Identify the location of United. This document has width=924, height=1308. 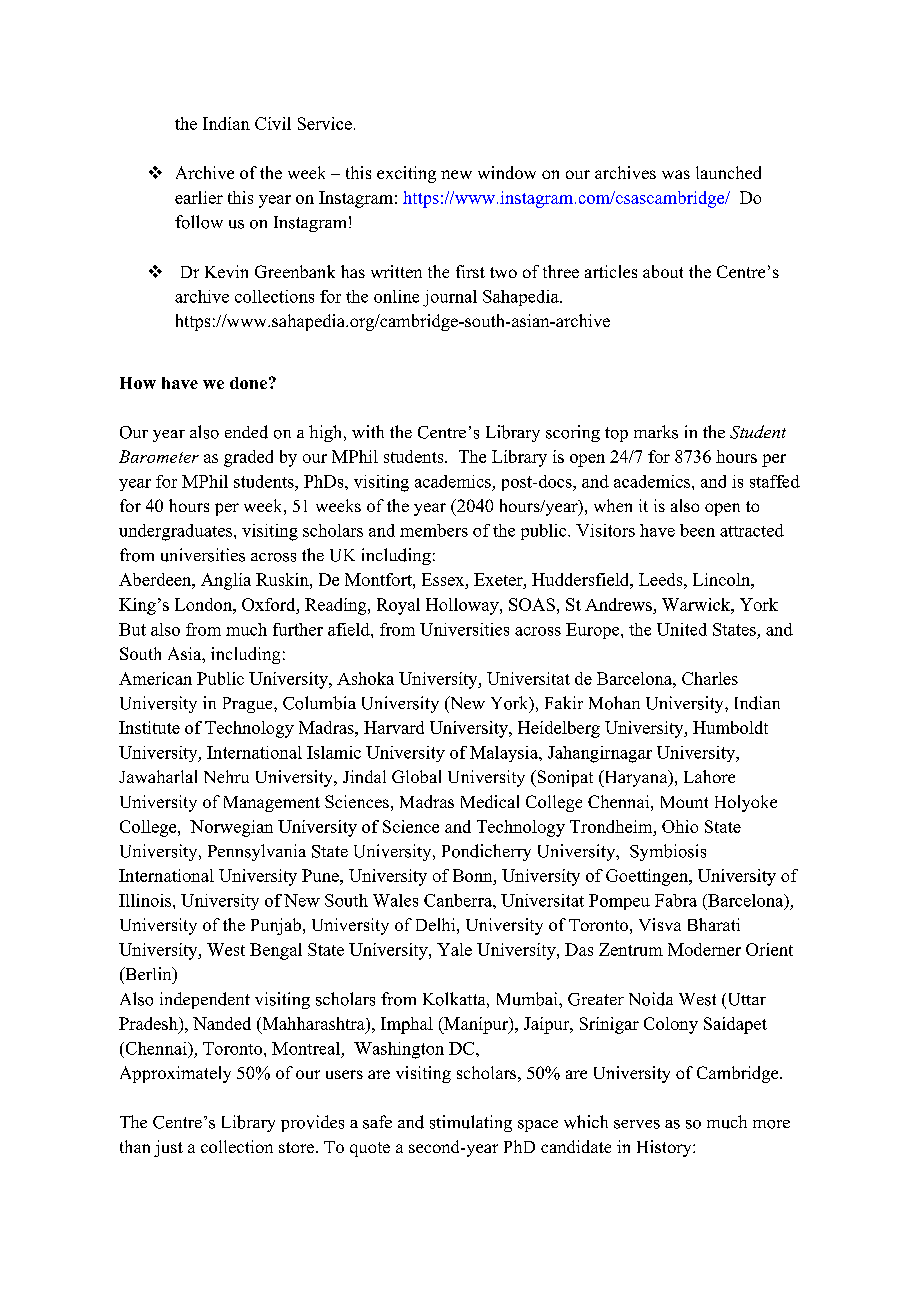
(682, 629).
